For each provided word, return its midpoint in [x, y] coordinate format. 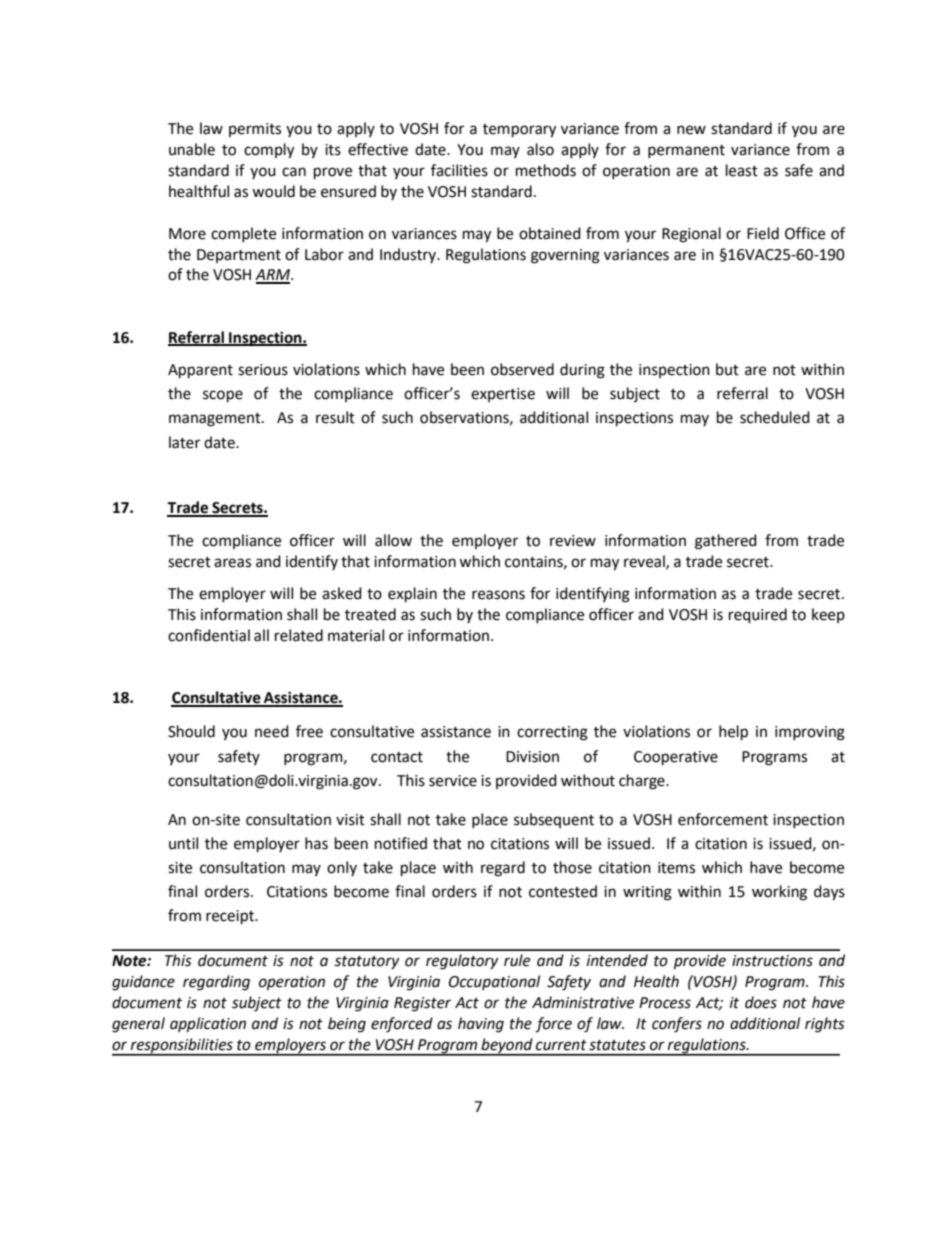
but [727, 369]
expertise [503, 395]
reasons [498, 595]
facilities [459, 170]
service [453, 781]
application [208, 1025]
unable [192, 149]
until [183, 843]
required [758, 616]
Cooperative [676, 758]
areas [232, 563]
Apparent [200, 371]
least [742, 170]
